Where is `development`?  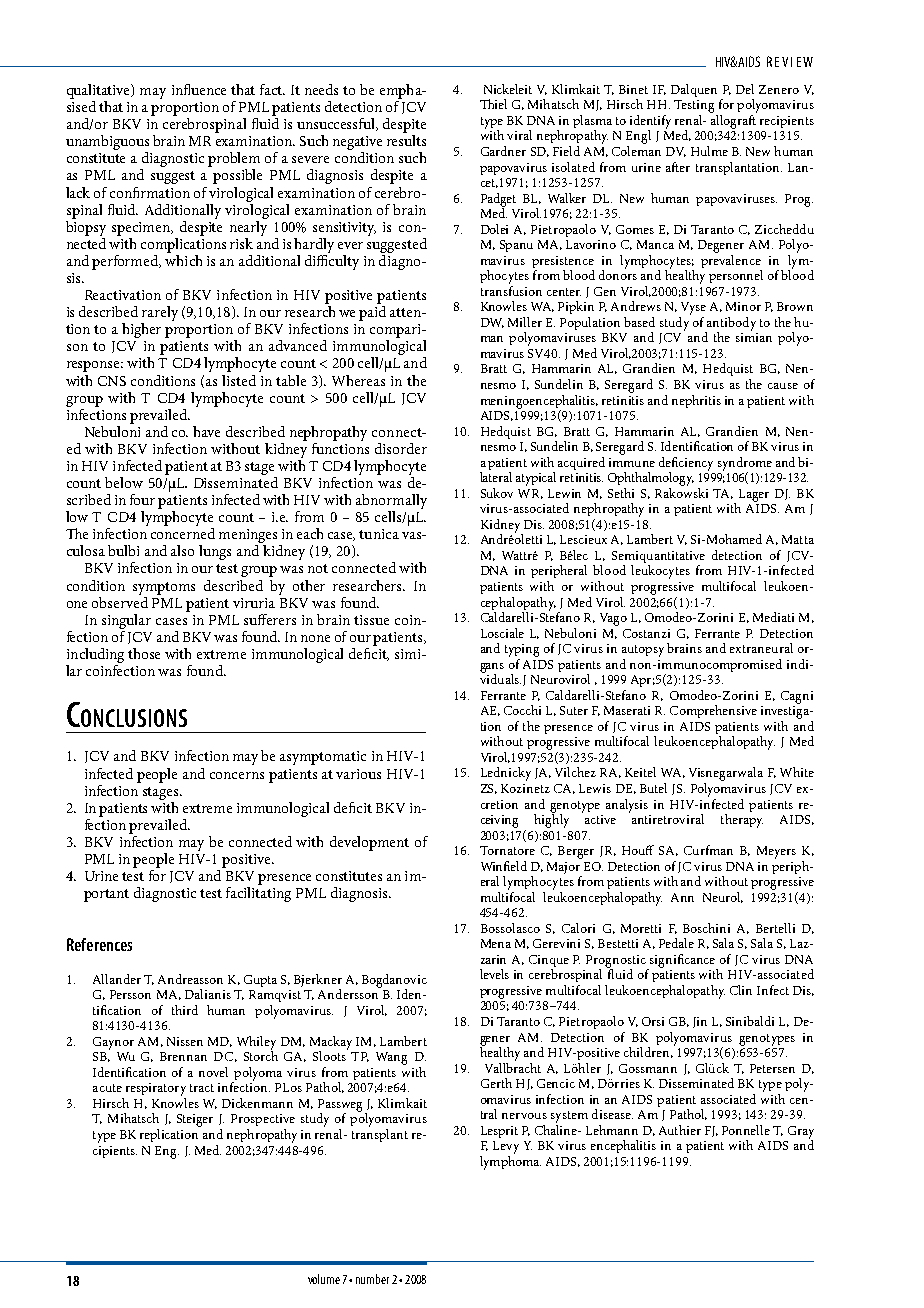 development is located at coordinates (369, 843).
